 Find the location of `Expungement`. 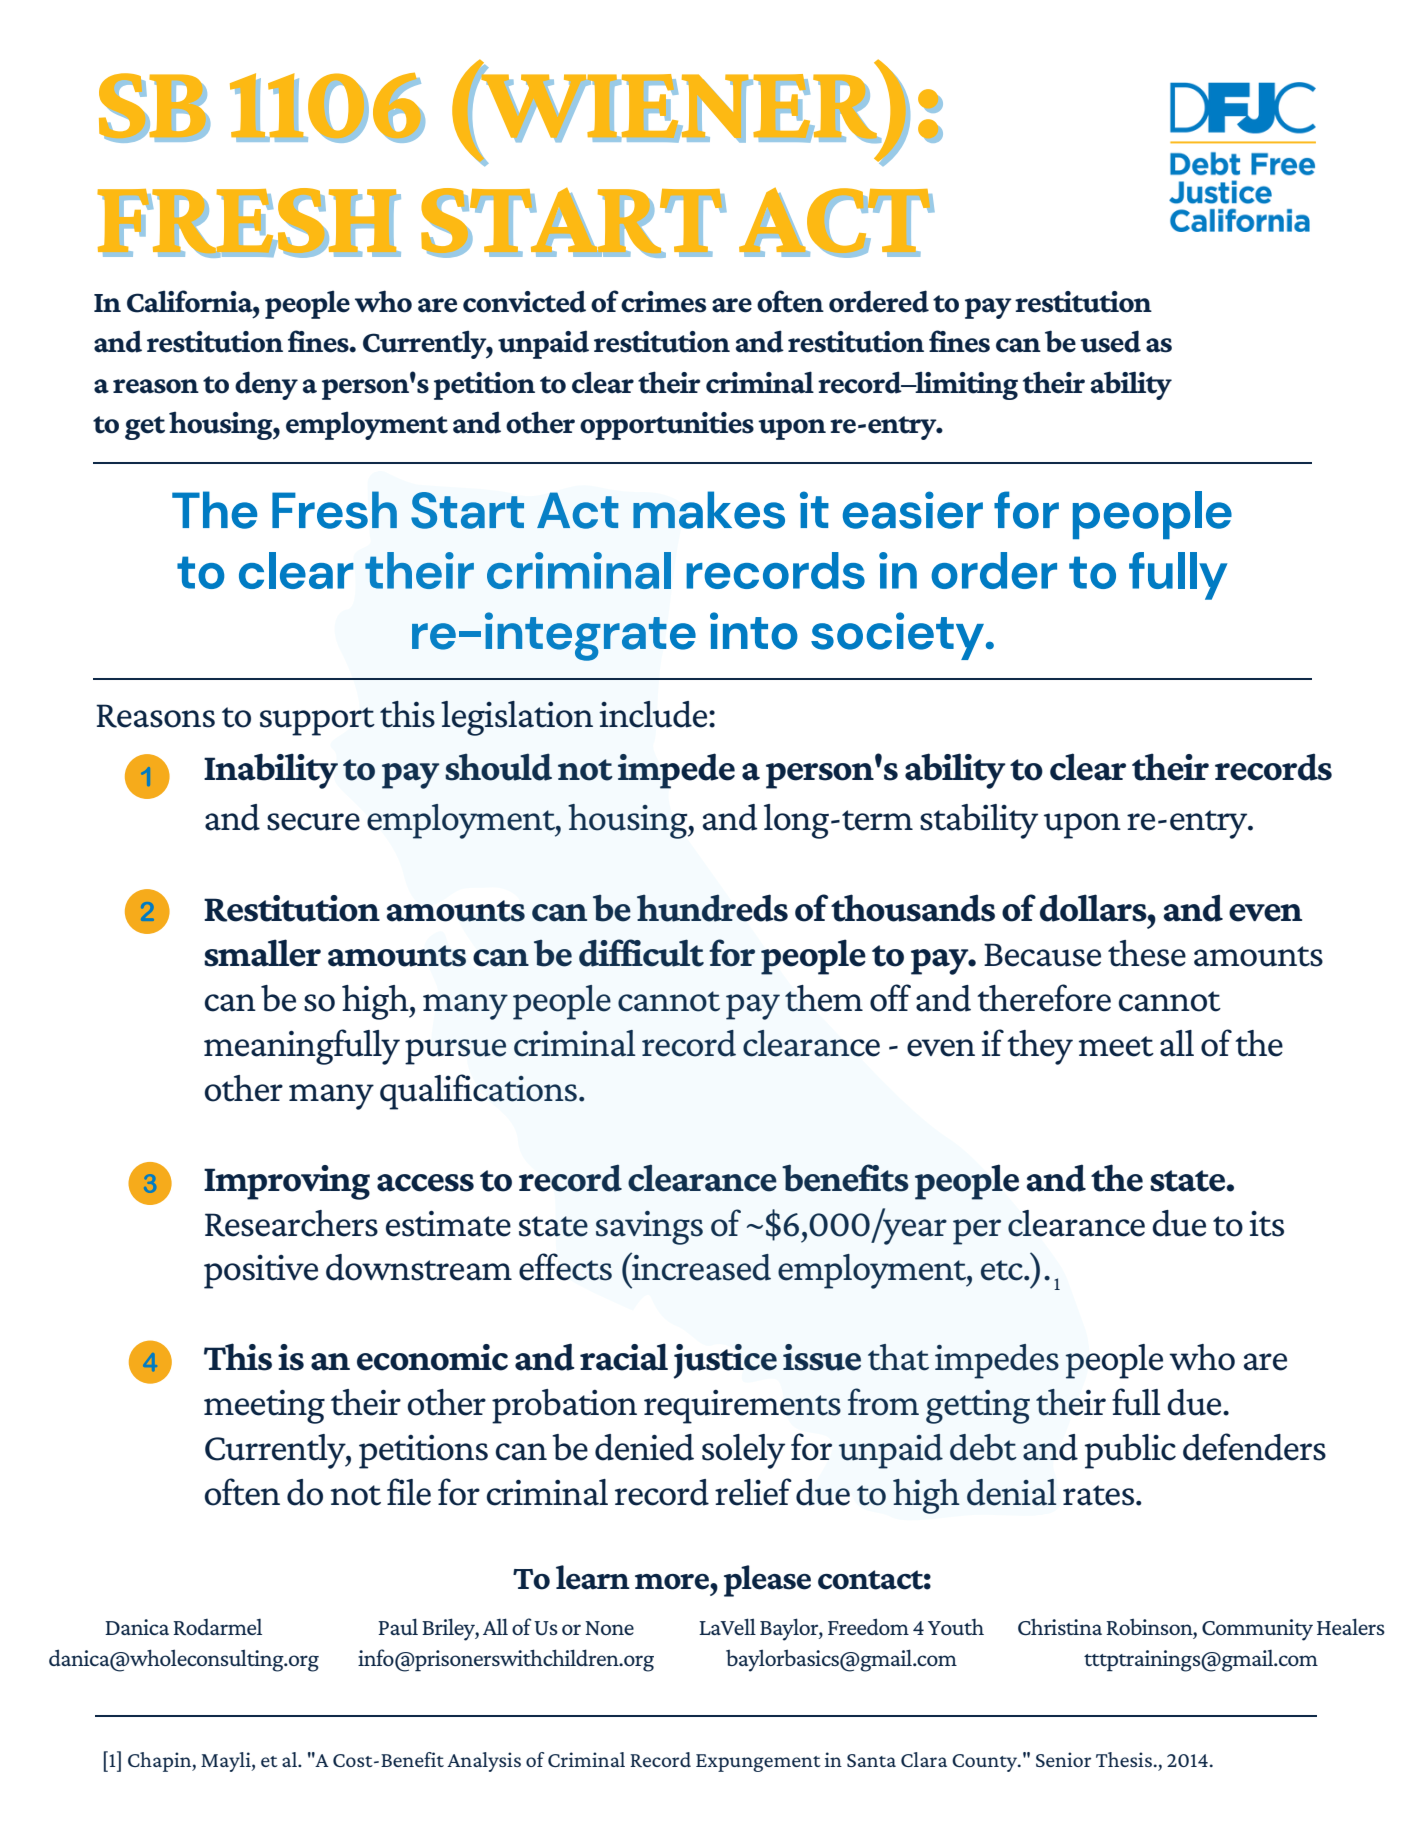

Expungement is located at coordinates (758, 1763).
